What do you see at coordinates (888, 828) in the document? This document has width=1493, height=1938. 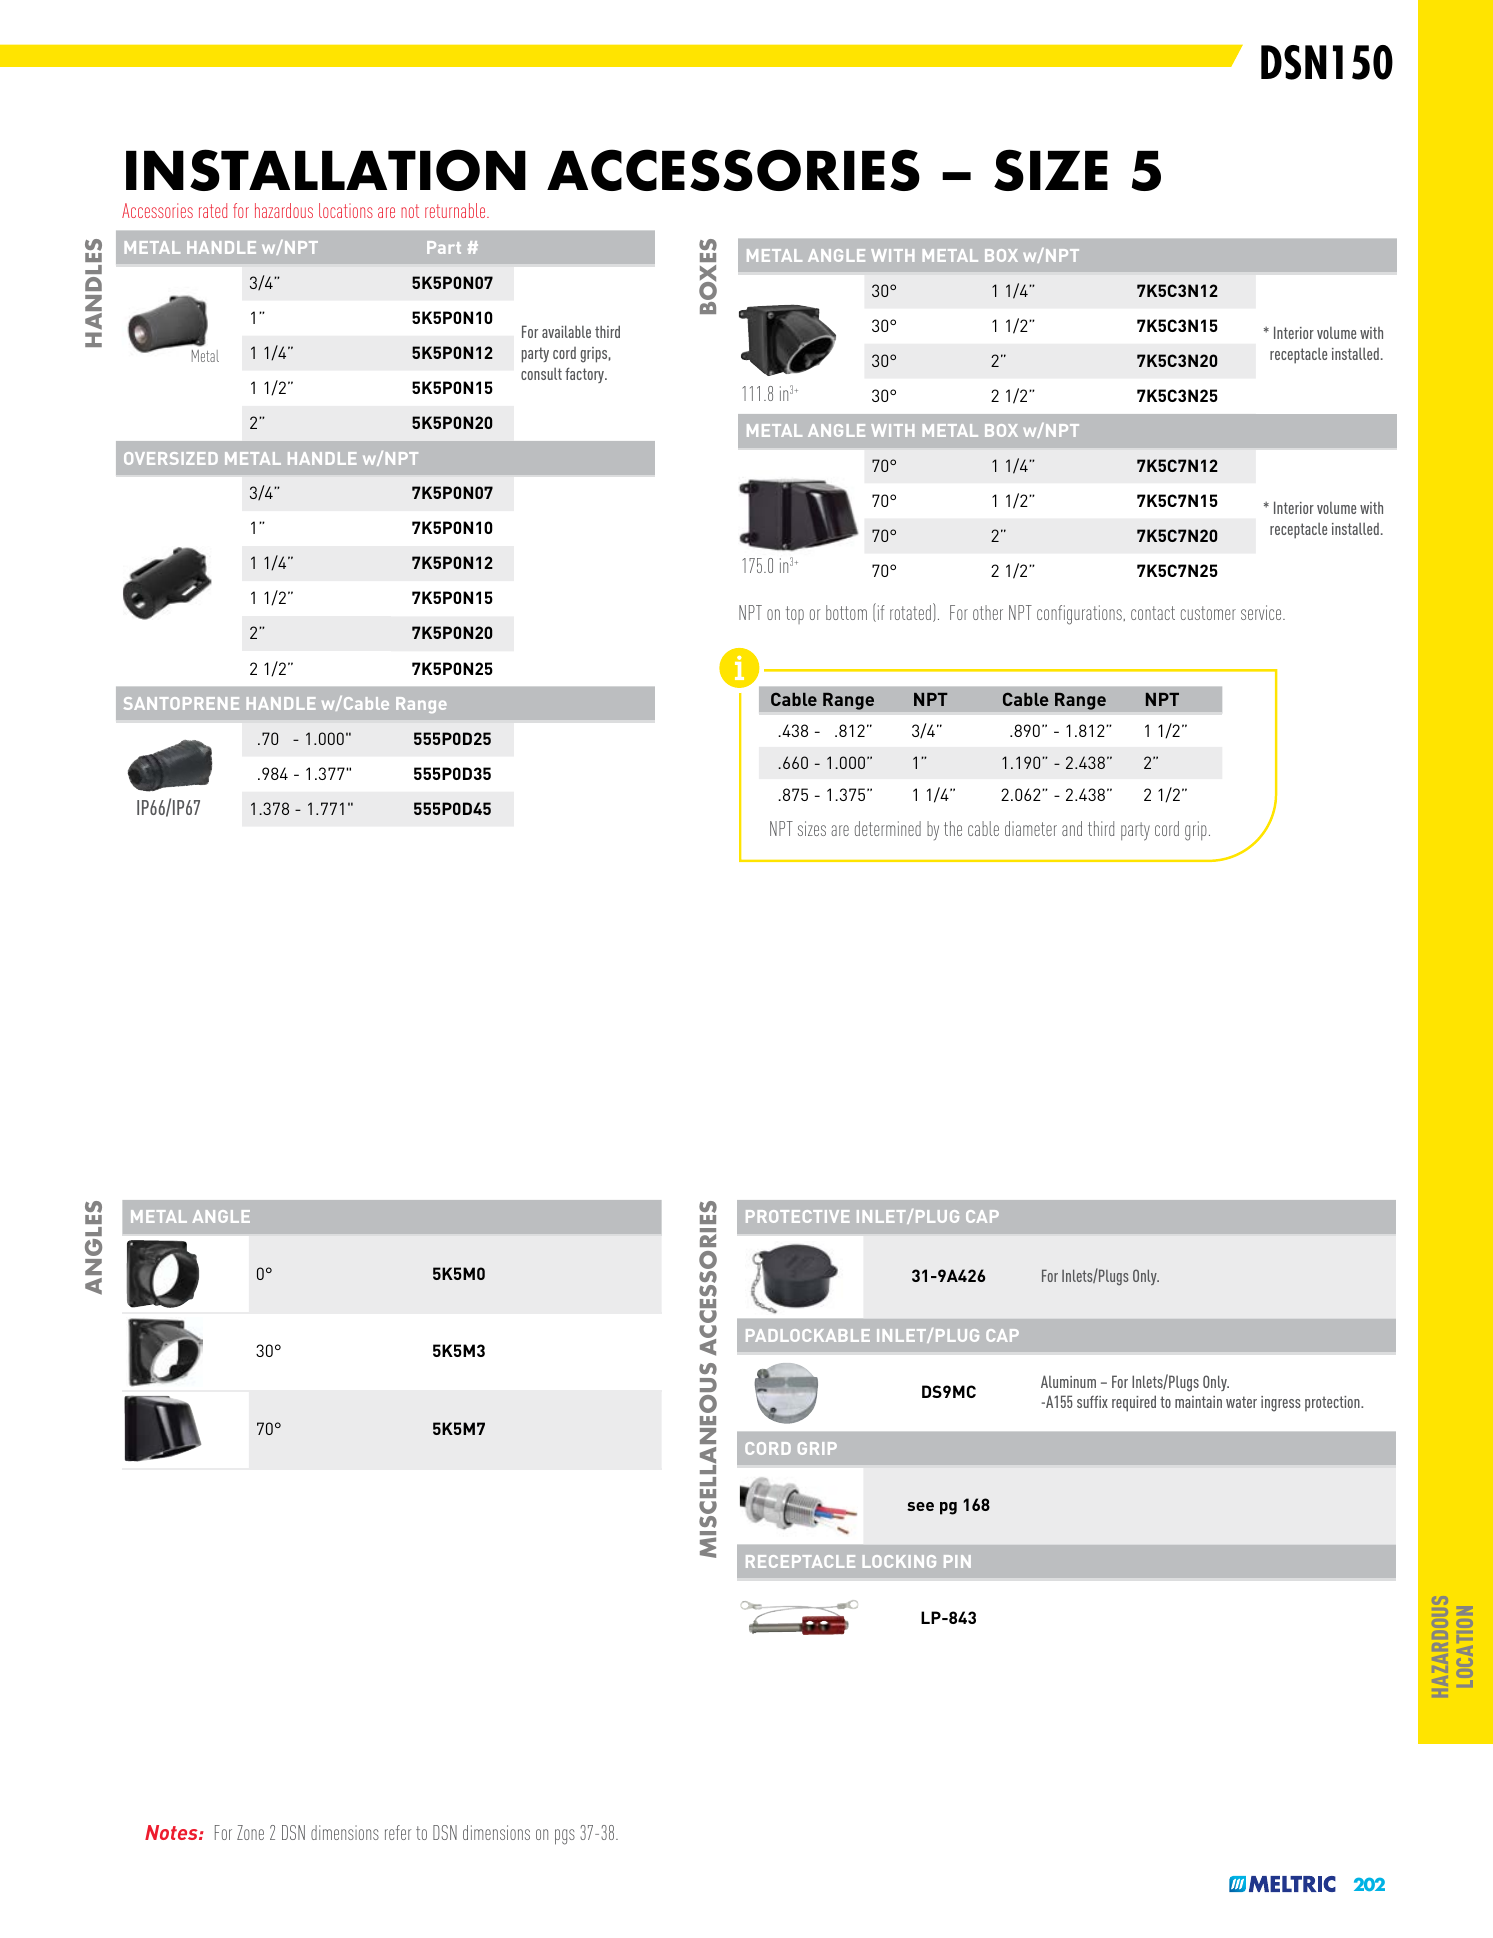 I see `determined` at bounding box center [888, 828].
